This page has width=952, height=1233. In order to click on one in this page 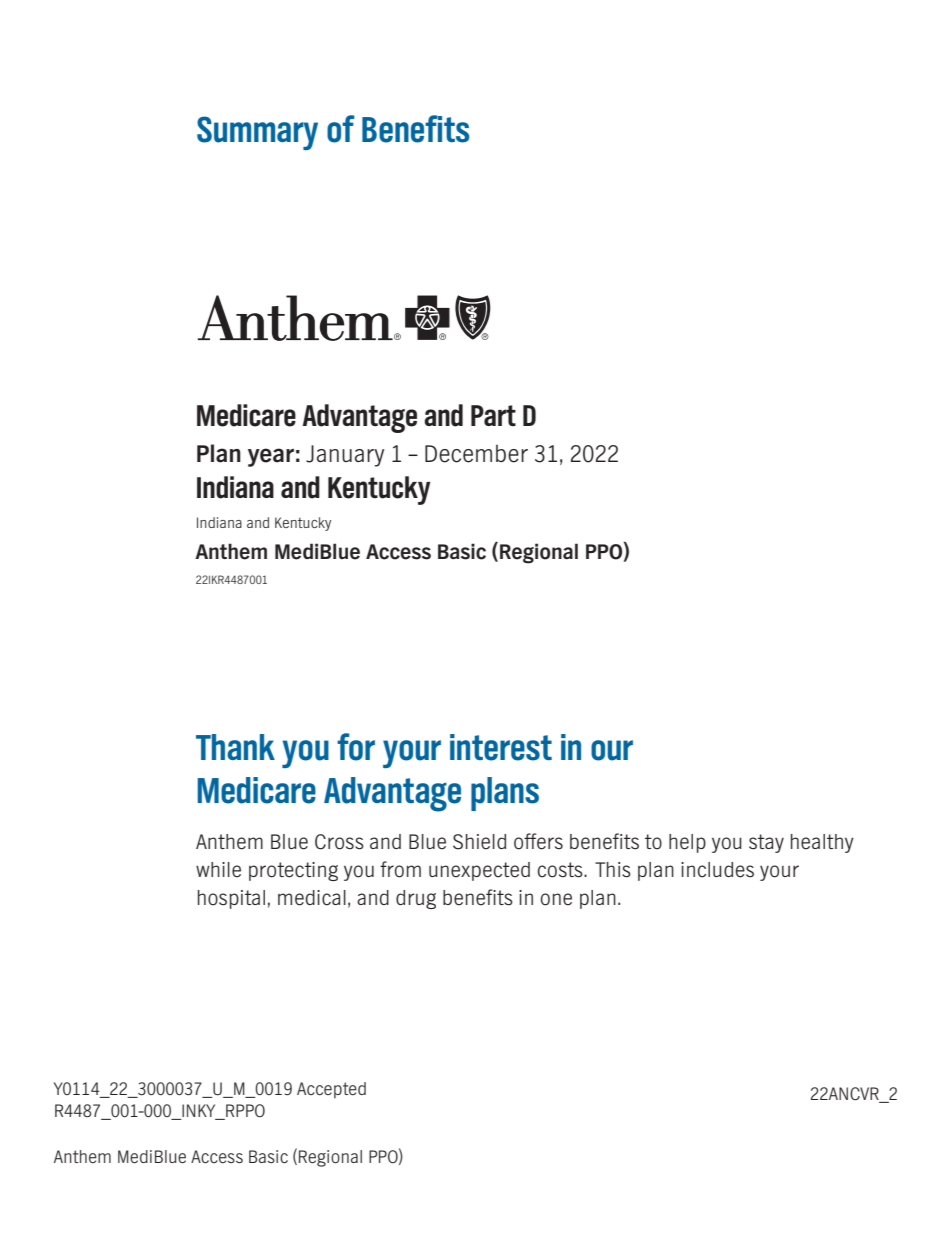, I will do `click(556, 899)`.
